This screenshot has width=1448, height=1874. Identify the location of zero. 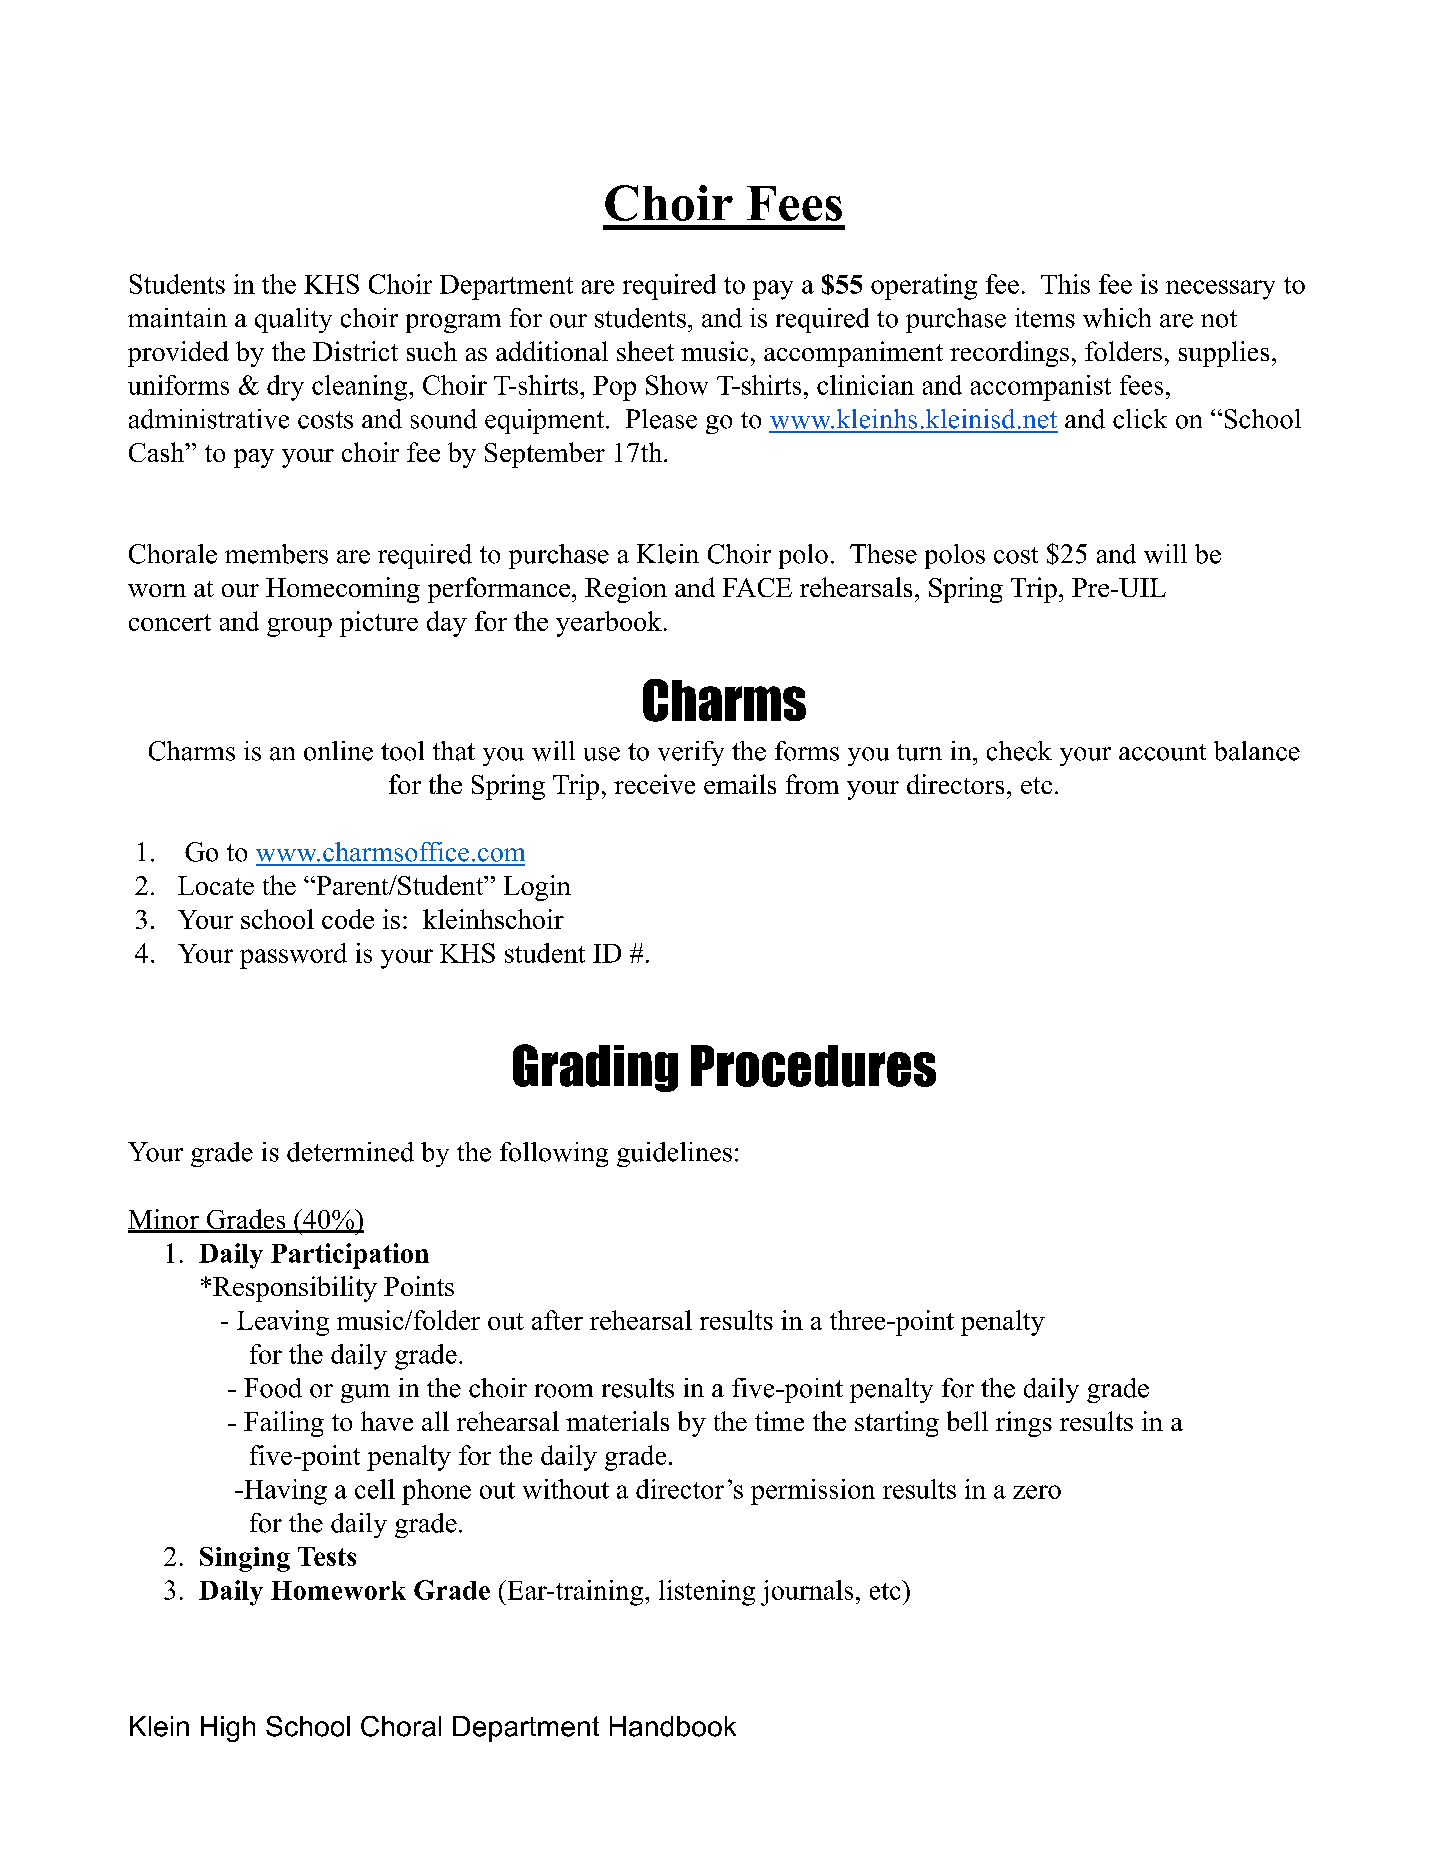
(1037, 1492).
